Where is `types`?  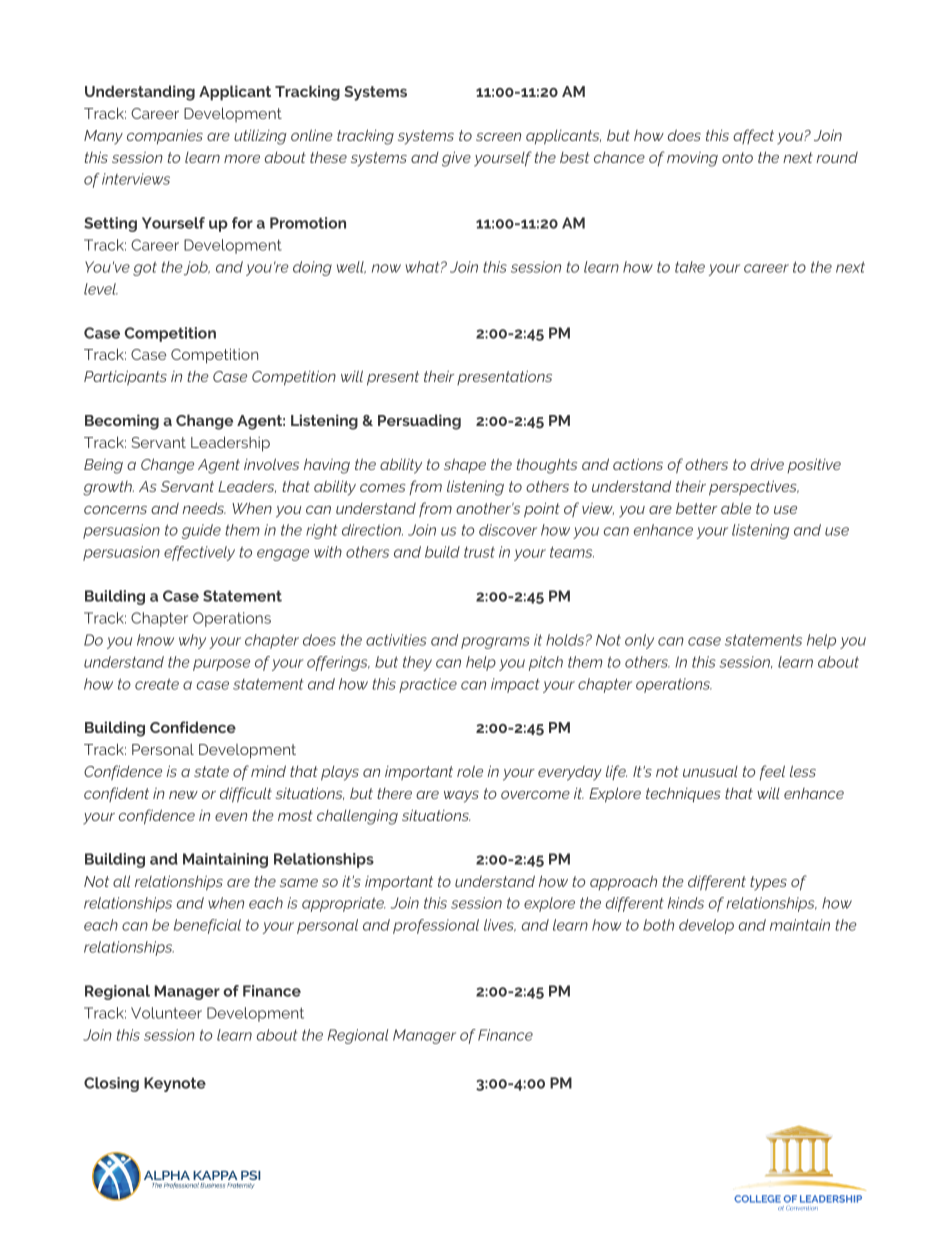
types is located at coordinates (768, 883).
